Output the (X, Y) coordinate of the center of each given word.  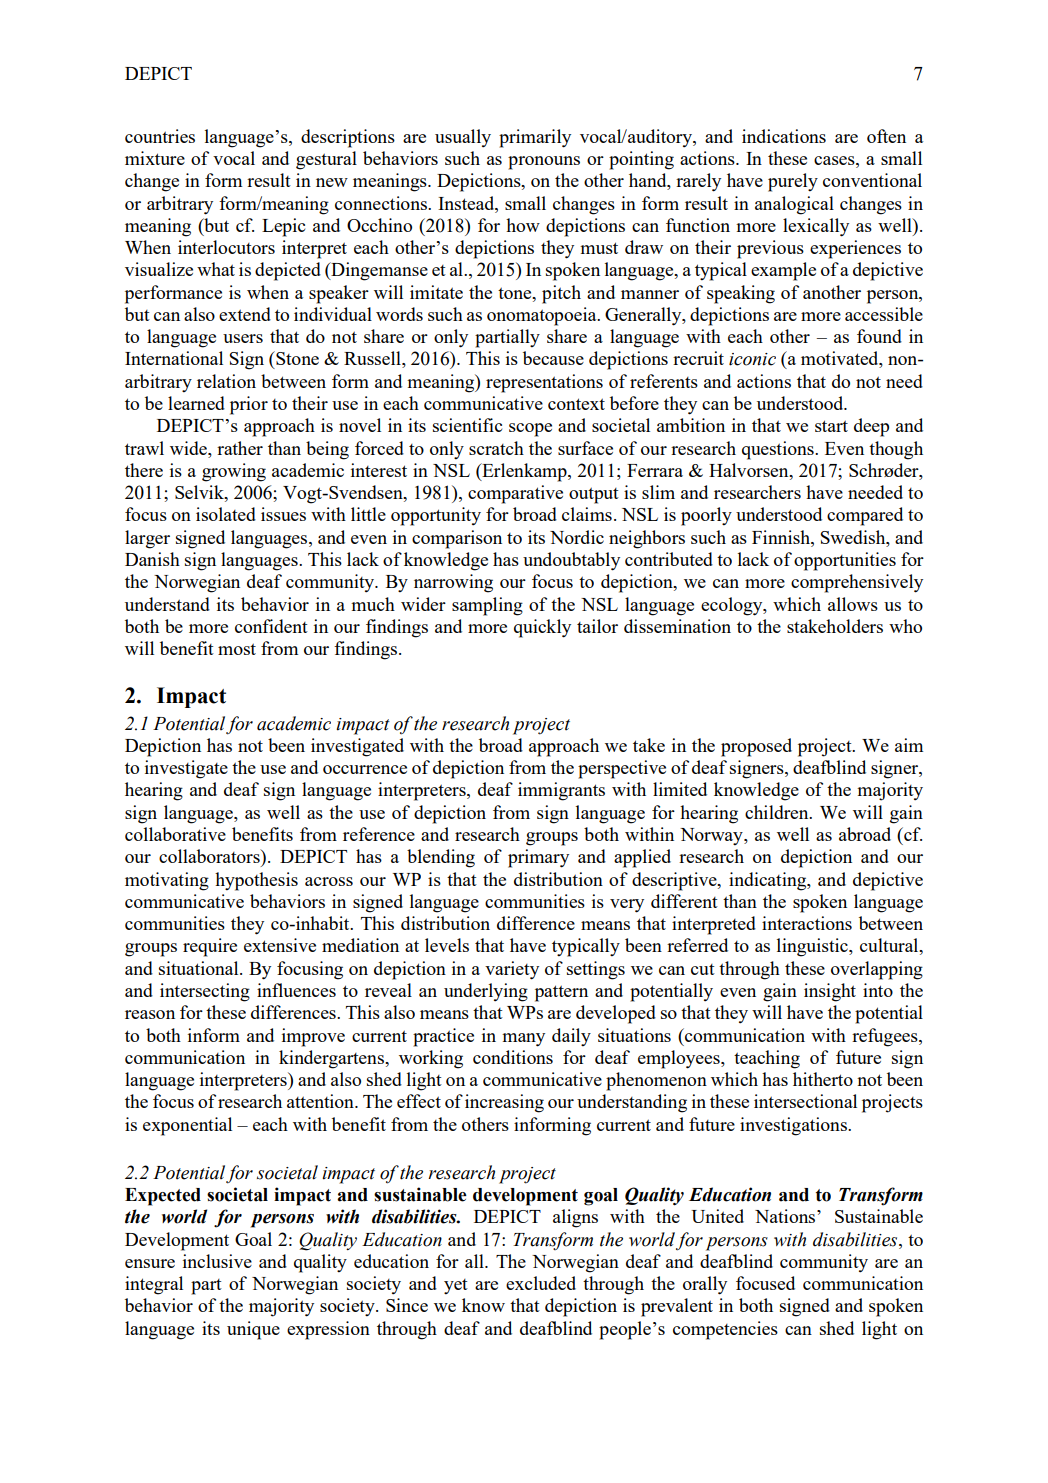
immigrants (561, 791)
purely (793, 182)
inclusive (217, 1261)
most (237, 649)
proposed (756, 747)
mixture (155, 158)
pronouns (544, 163)
